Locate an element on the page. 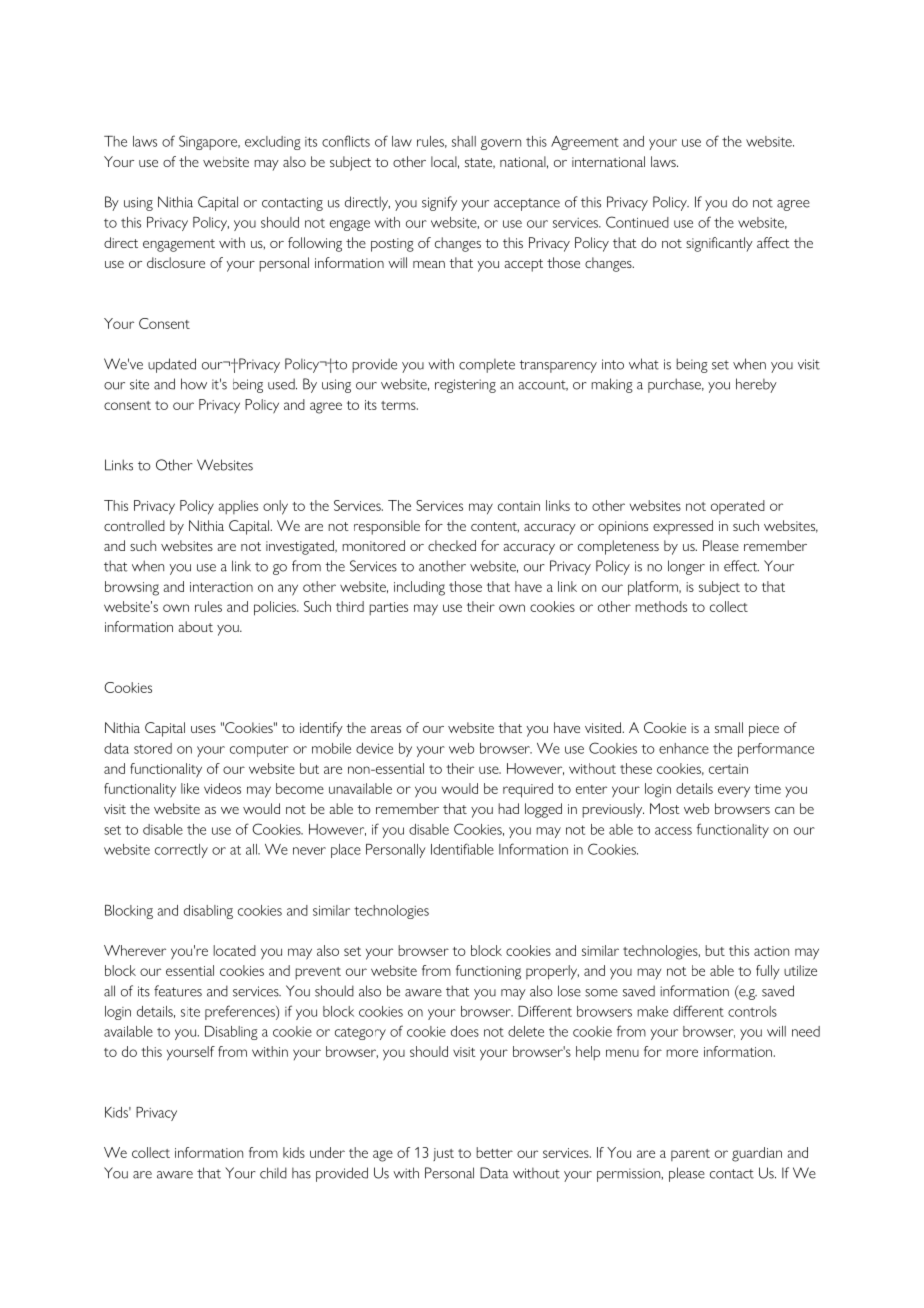 Image resolution: width=924 pixels, height=1308 pixels. shall is located at coordinates (464, 141).
